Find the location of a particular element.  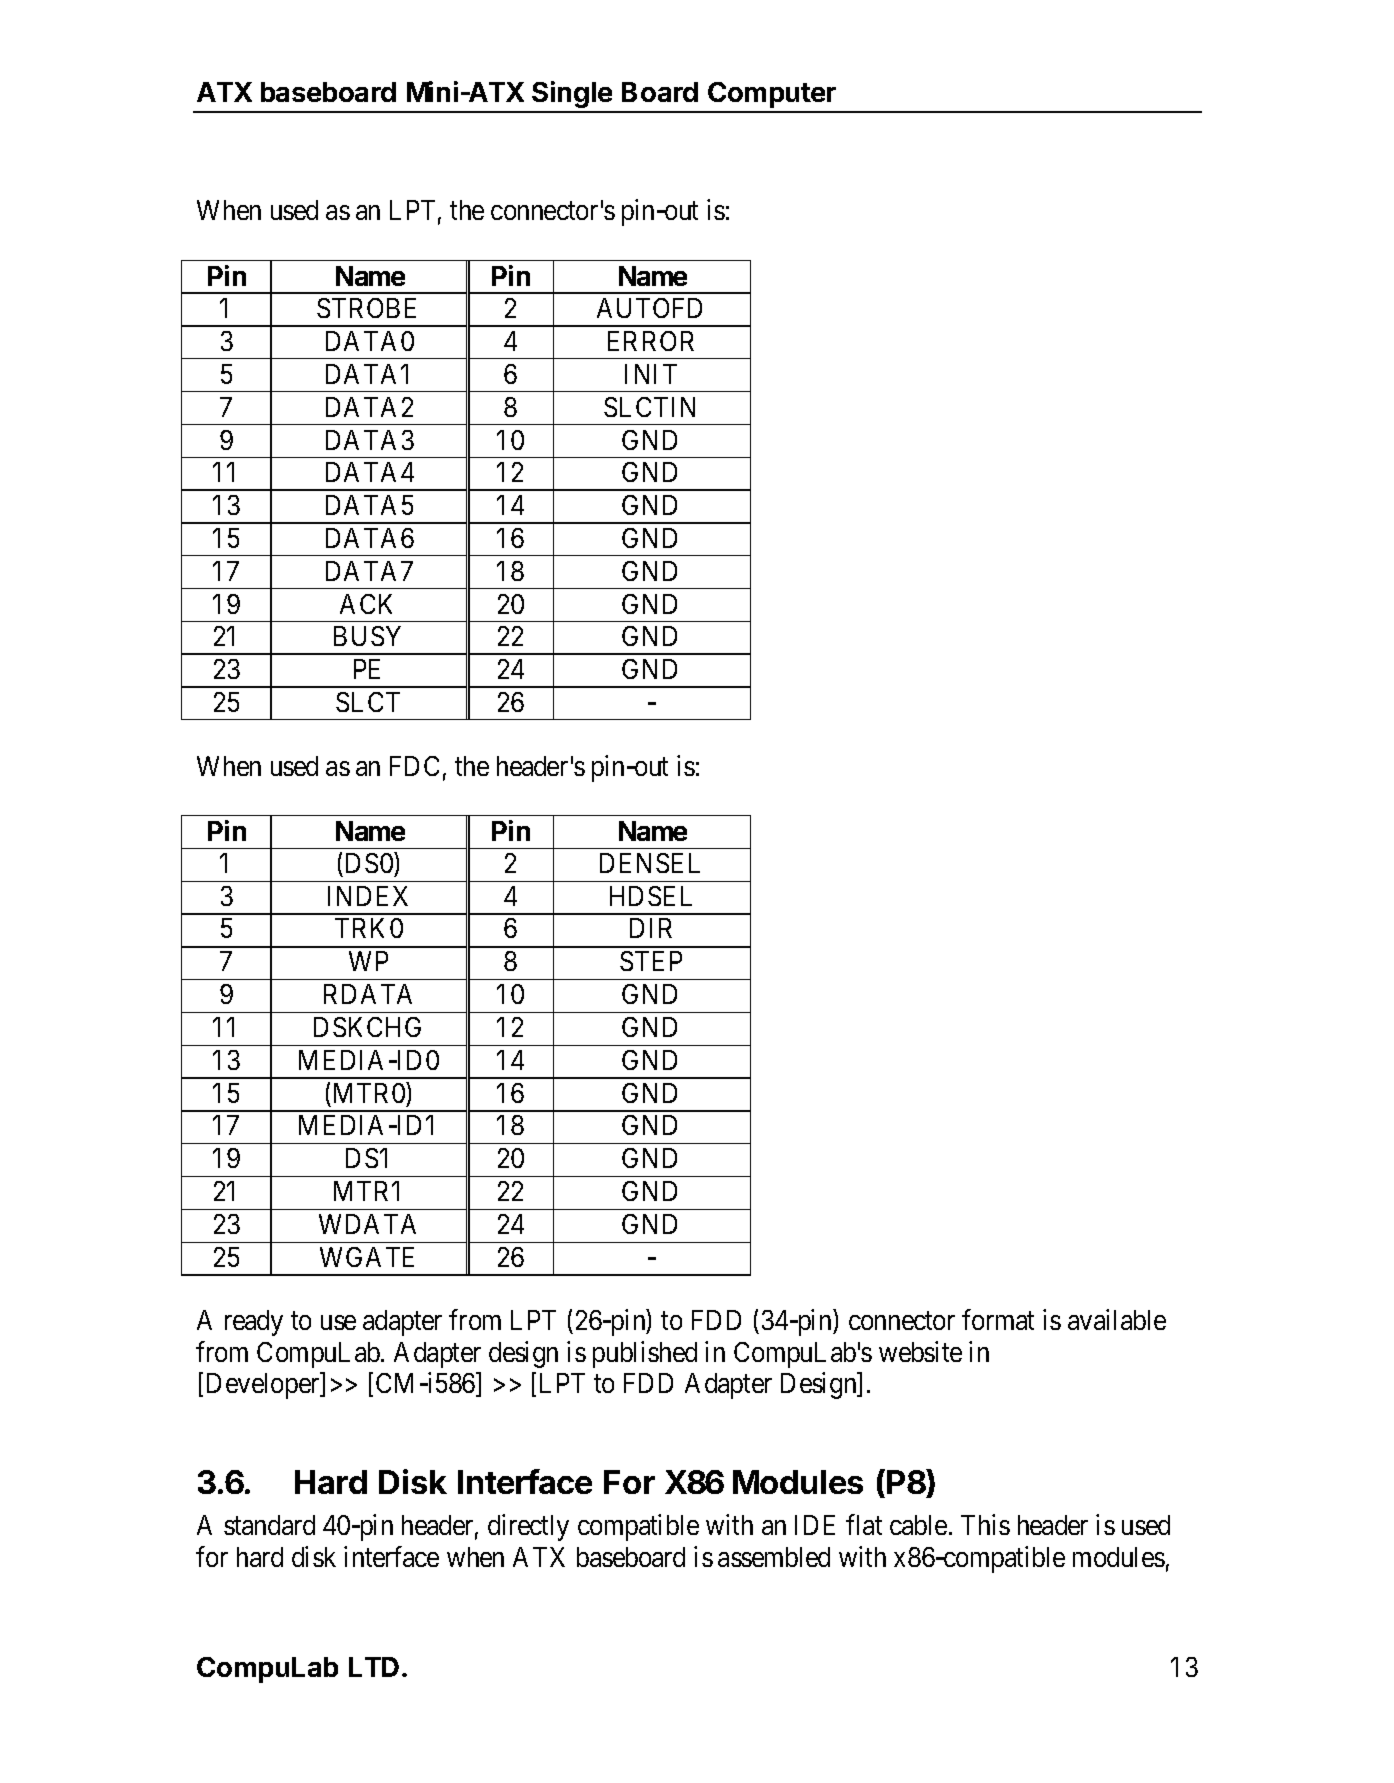

INIT is located at coordinates (651, 374).
